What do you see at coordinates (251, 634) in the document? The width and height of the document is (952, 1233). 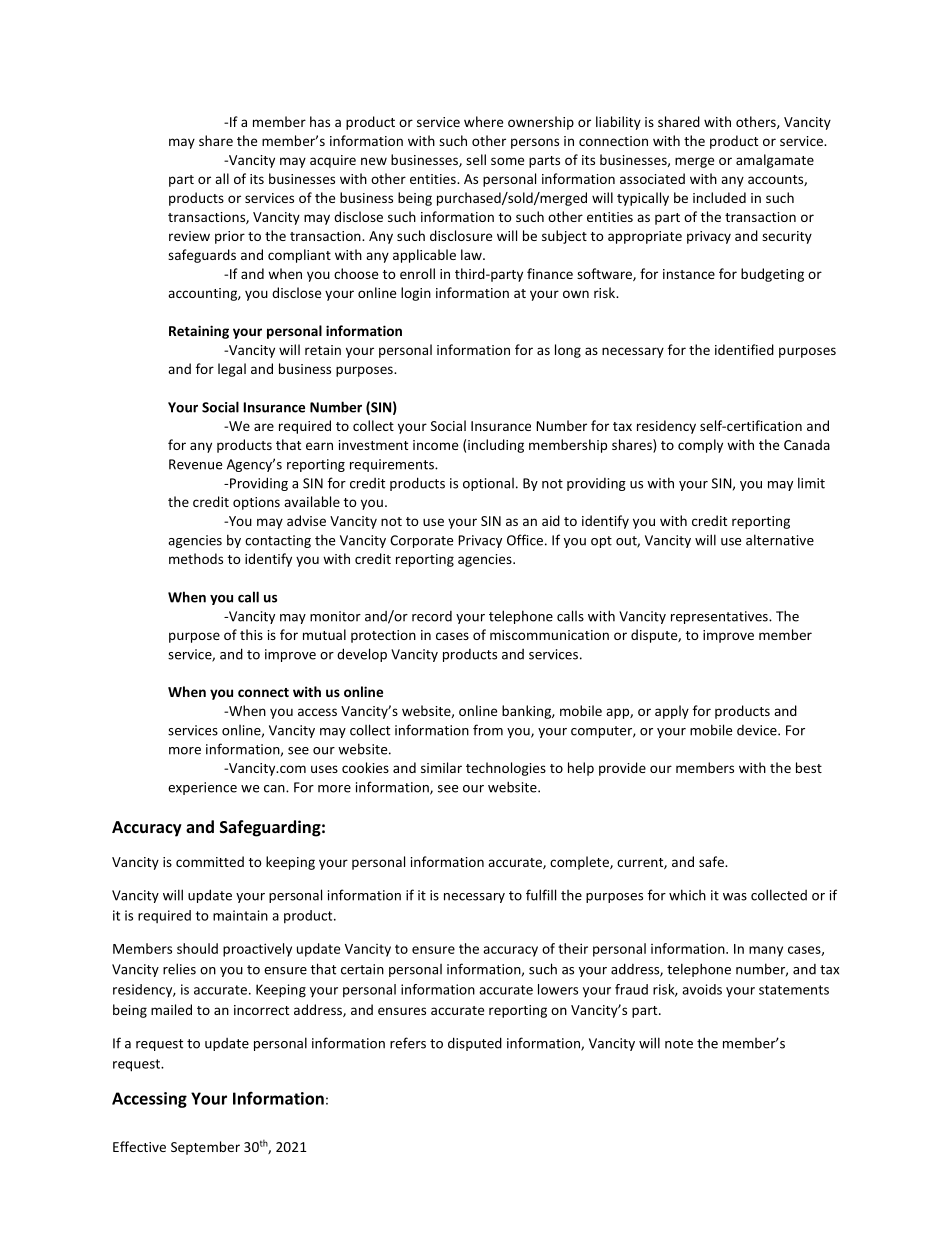 I see `this` at bounding box center [251, 634].
